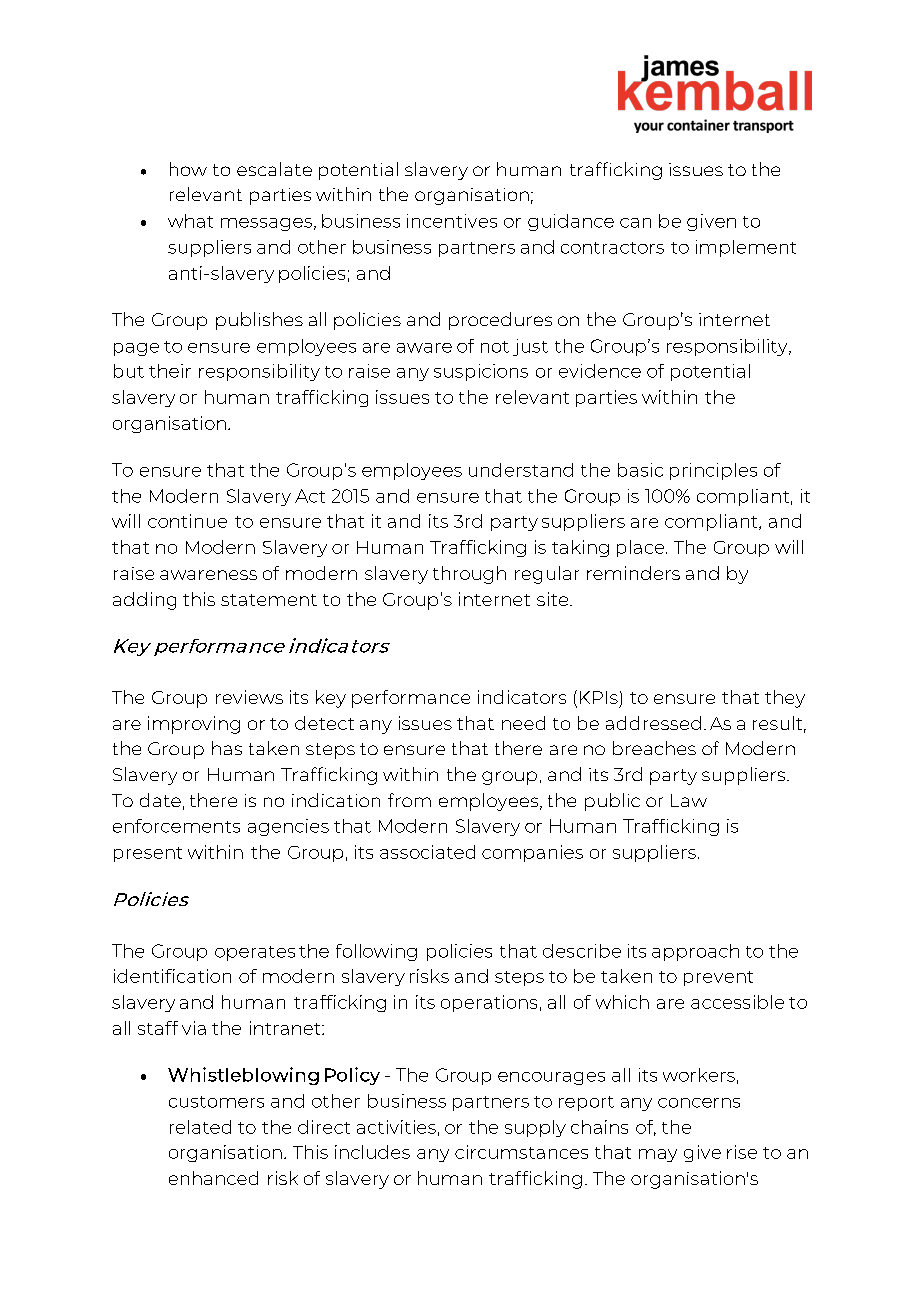 The width and height of the image is (924, 1308). What do you see at coordinates (452, 221) in the image?
I see `incentives` at bounding box center [452, 221].
